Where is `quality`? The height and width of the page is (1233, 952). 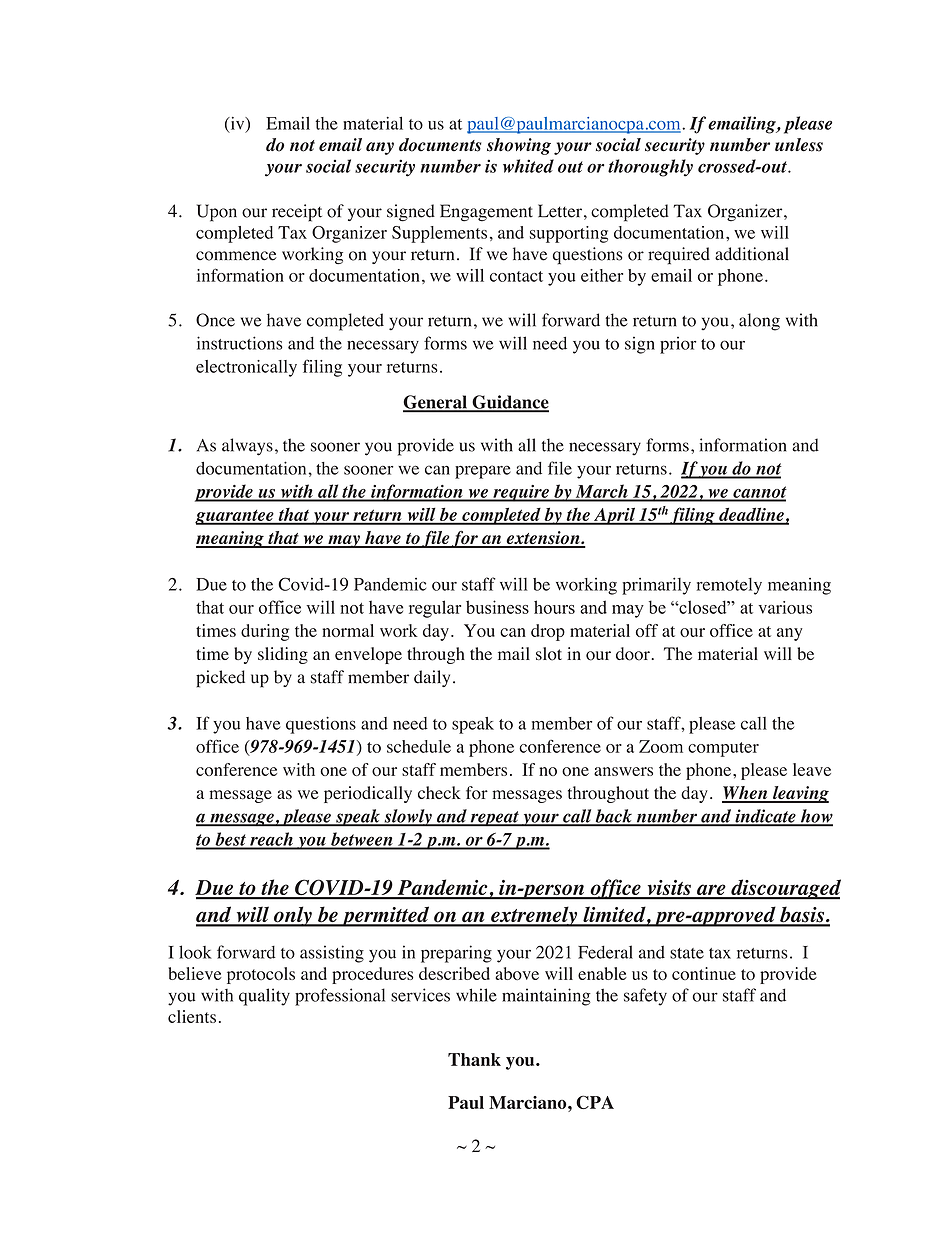 quality is located at coordinates (264, 997).
